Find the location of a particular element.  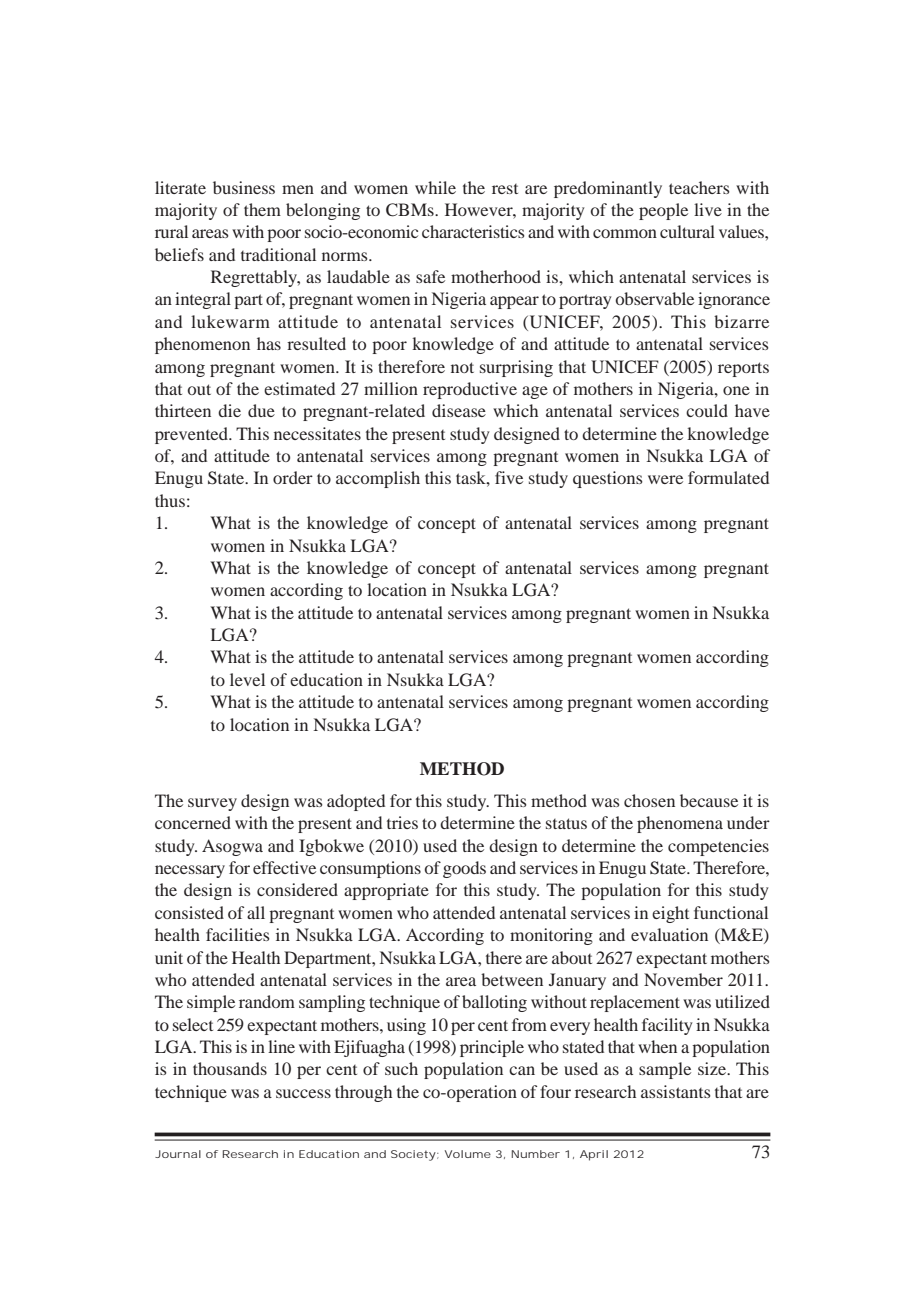

phenomena is located at coordinates (680, 824).
